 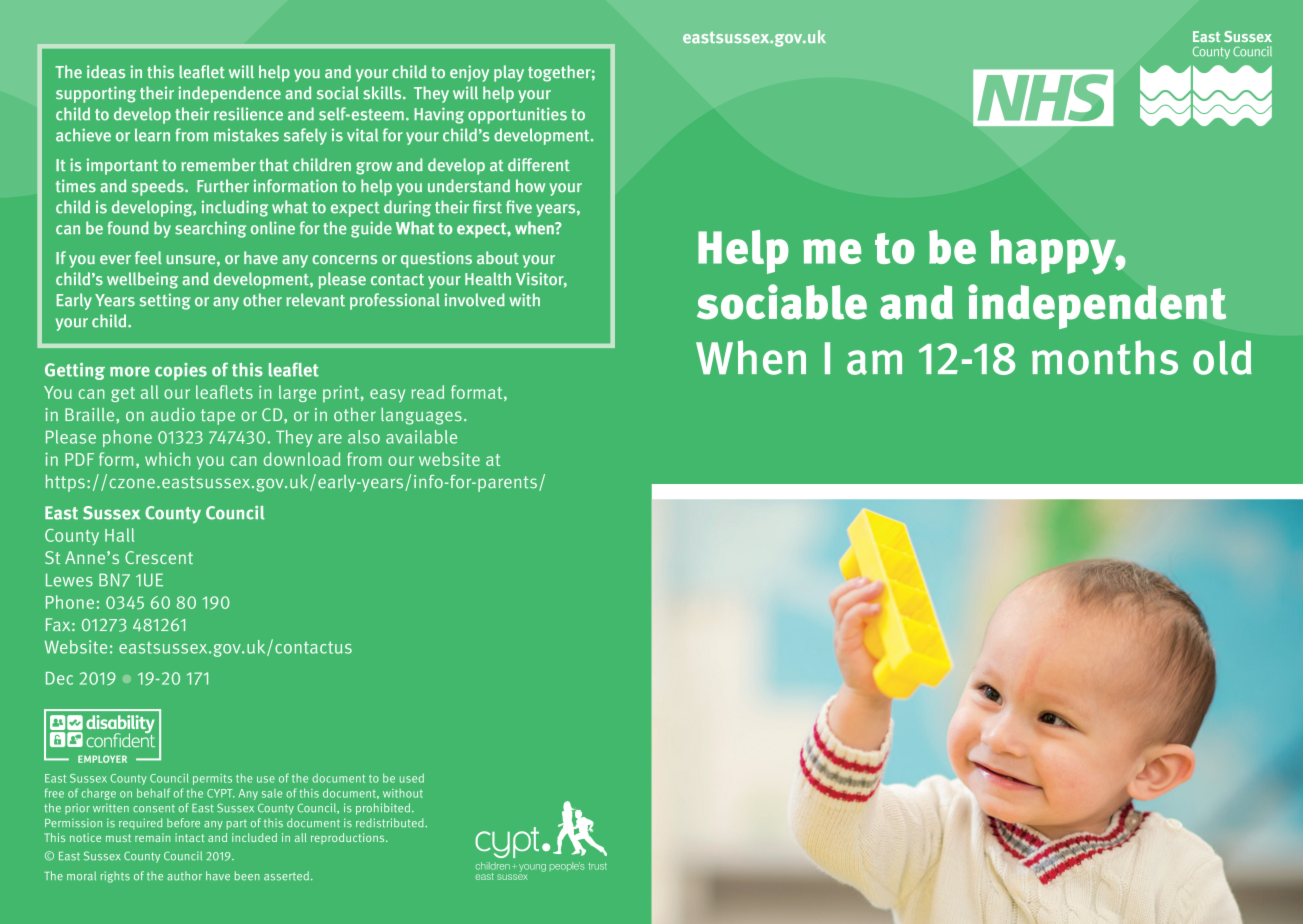 I want to click on audio, so click(x=173, y=415).
